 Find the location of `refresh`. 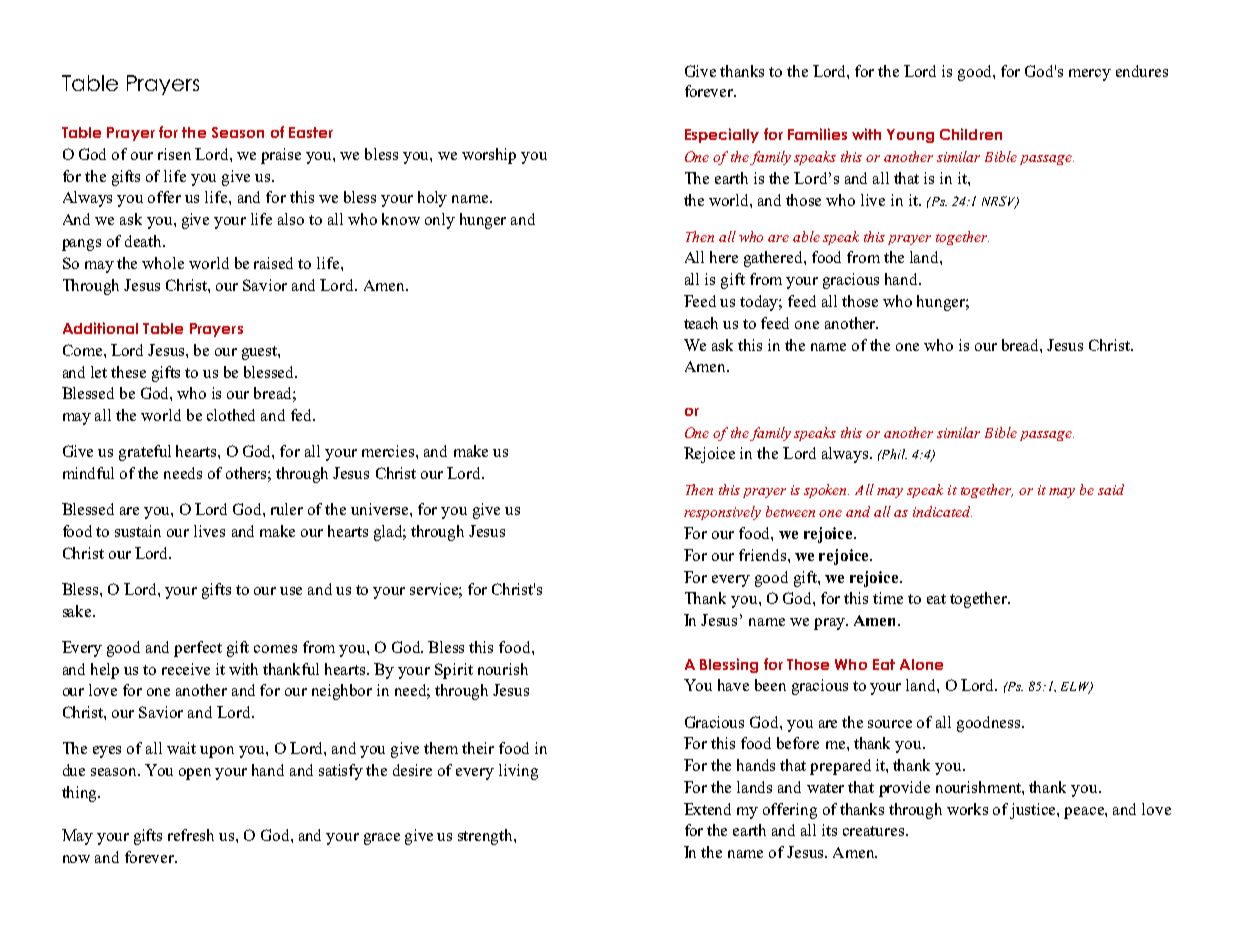

refresh is located at coordinates (191, 835).
